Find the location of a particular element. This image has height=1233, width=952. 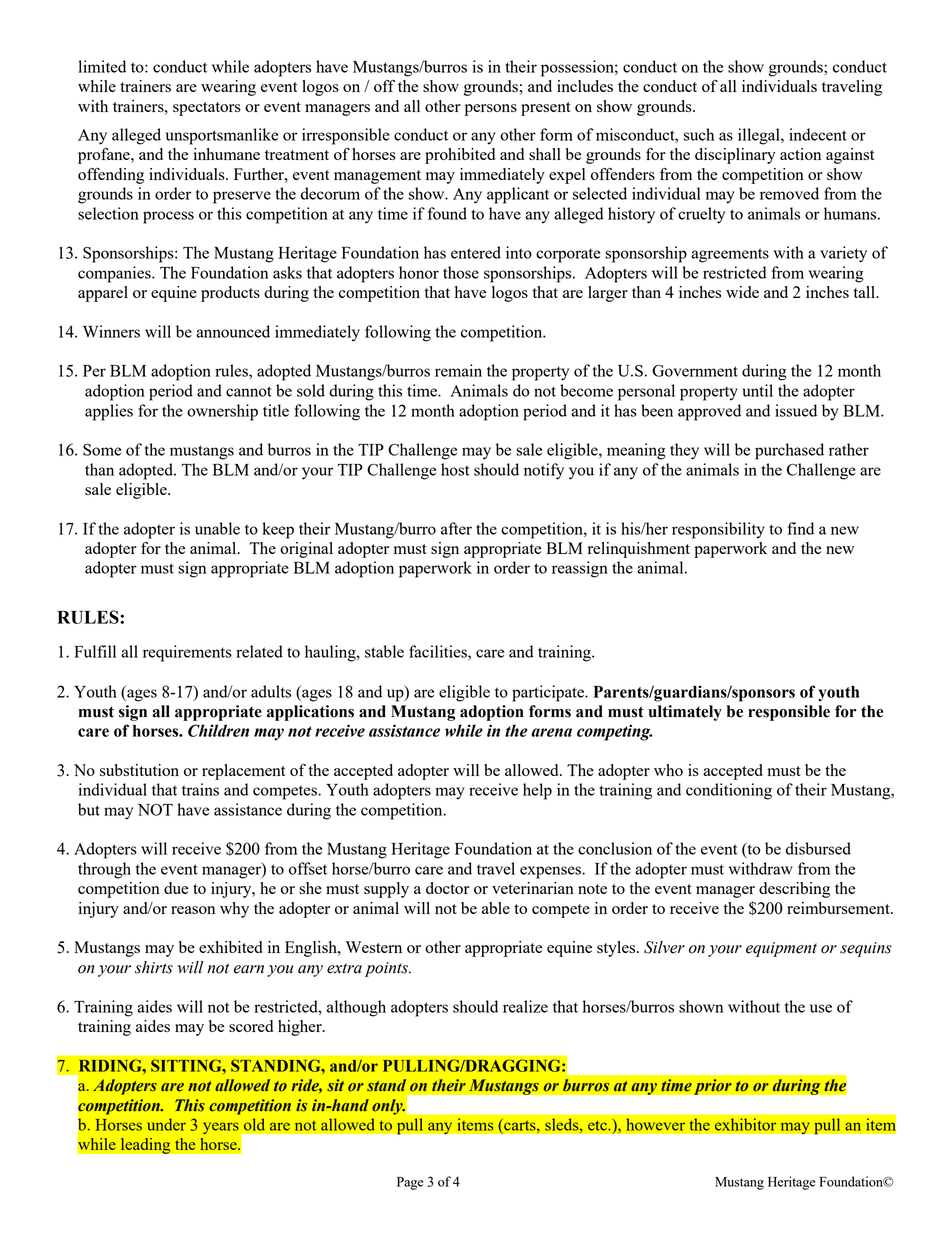

leading is located at coordinates (145, 1145).
